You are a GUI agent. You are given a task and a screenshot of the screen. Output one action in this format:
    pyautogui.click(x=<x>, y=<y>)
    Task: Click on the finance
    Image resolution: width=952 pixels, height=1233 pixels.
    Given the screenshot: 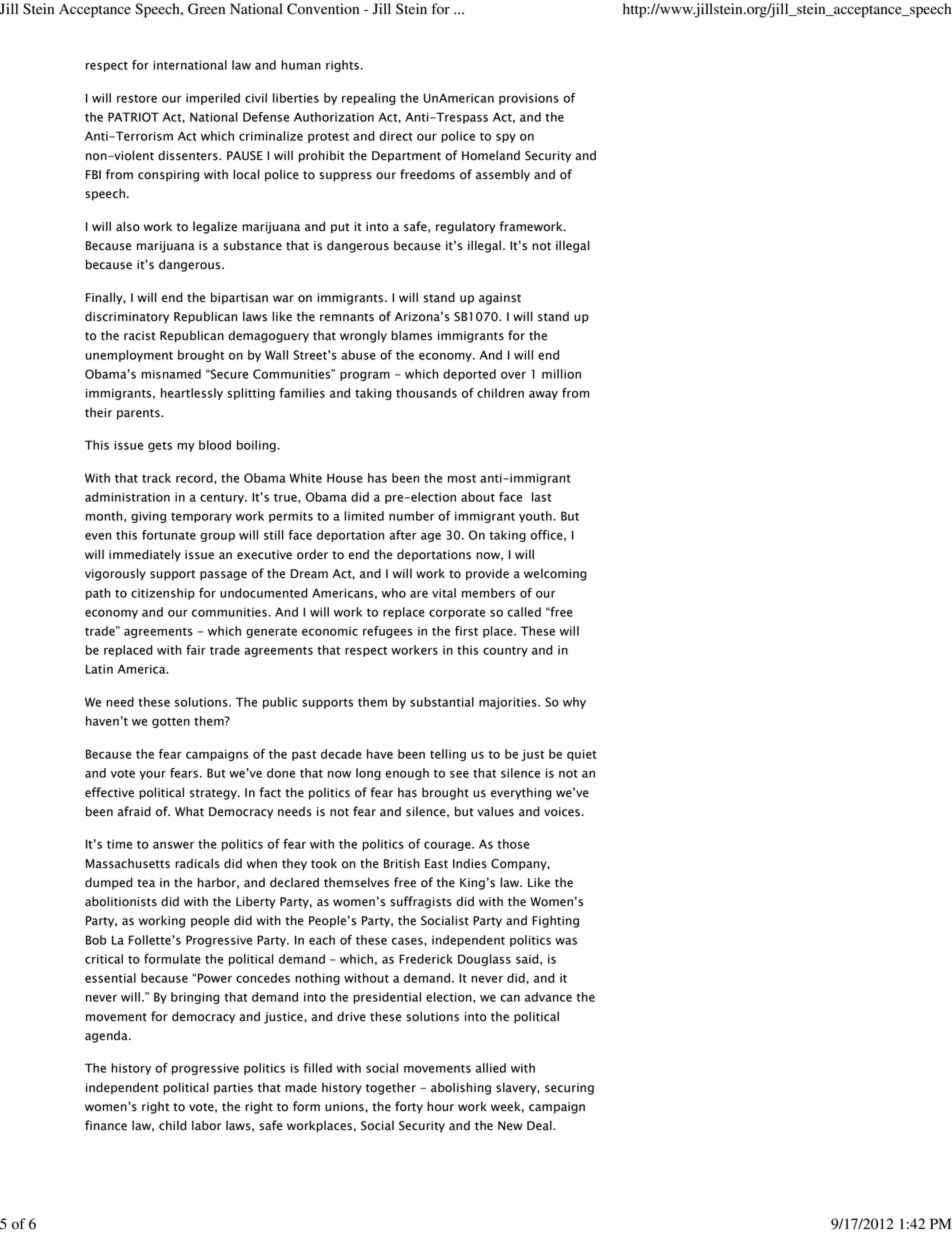 What is the action you would take?
    pyautogui.click(x=106, y=1125)
